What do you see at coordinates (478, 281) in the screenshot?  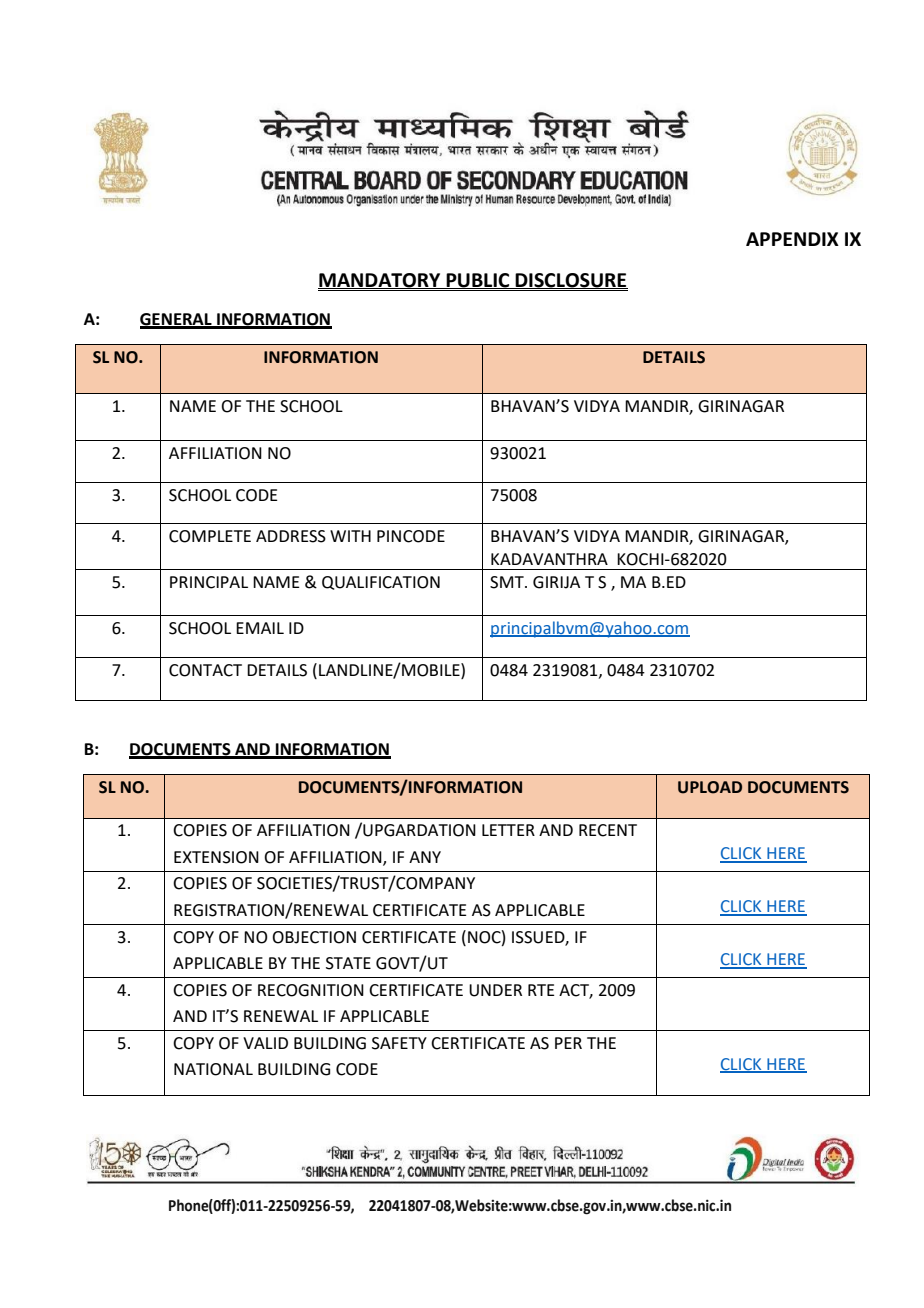 I see `PUBLIC` at bounding box center [478, 281].
